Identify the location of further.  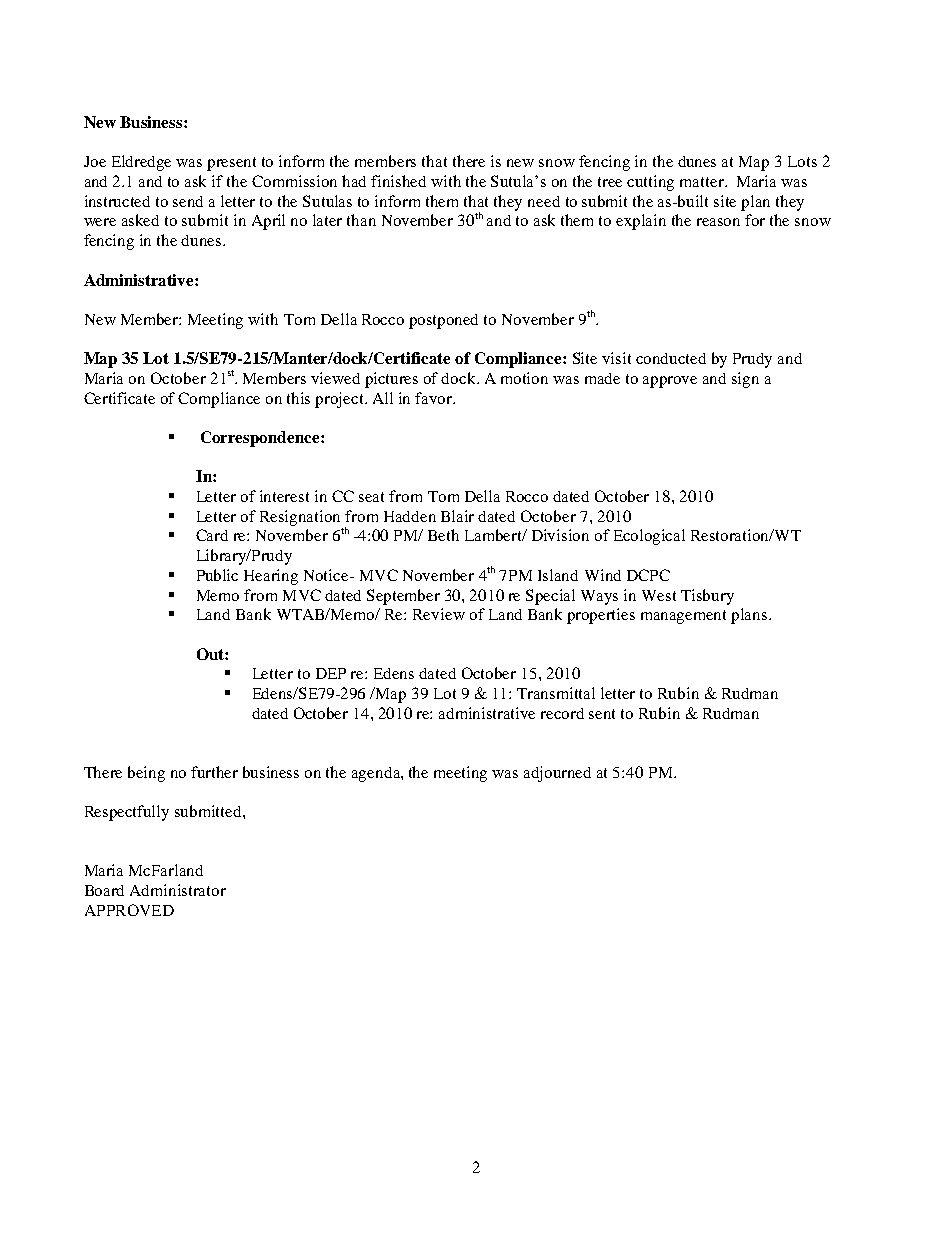
(214, 772).
